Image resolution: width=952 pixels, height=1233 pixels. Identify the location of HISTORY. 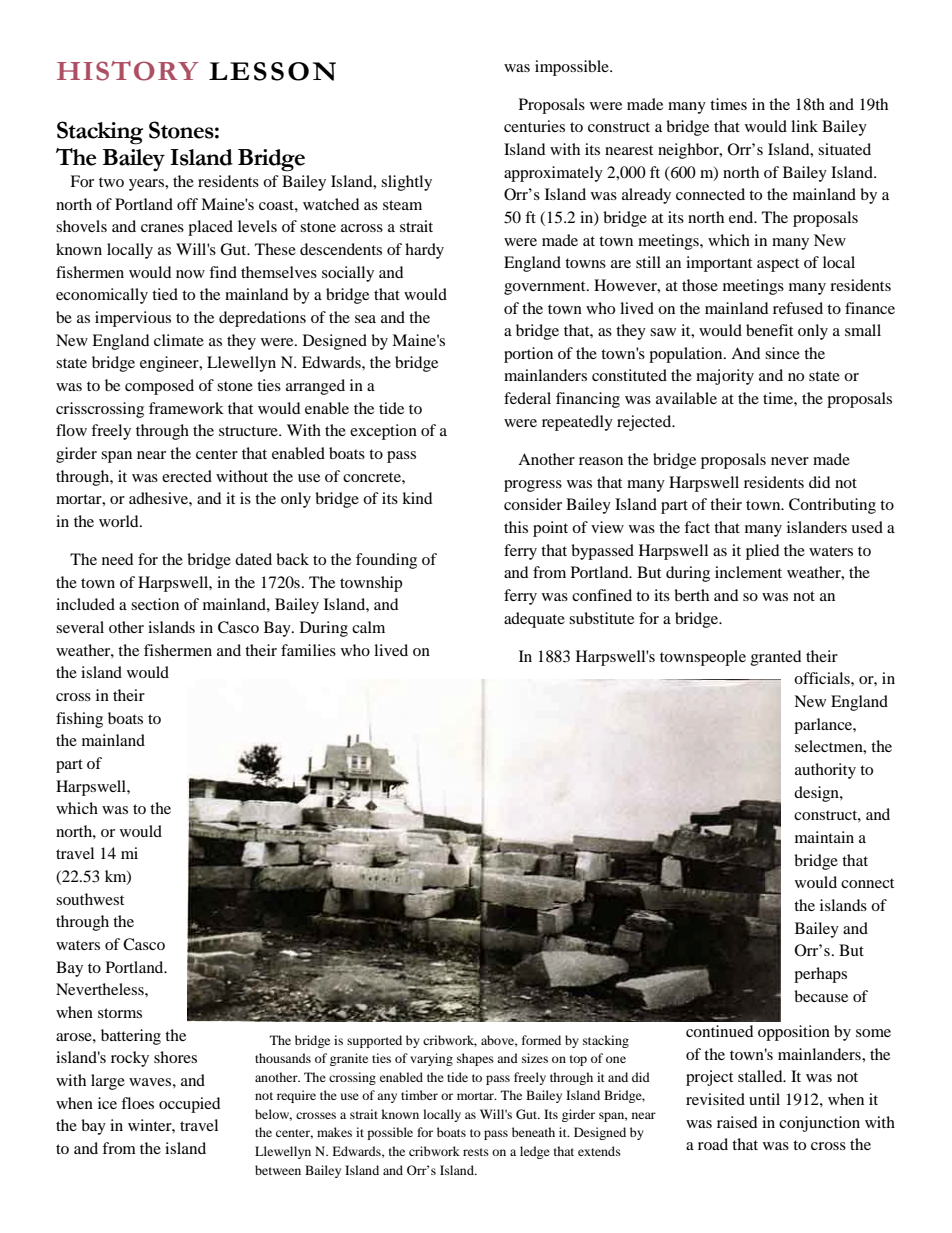
(127, 71).
